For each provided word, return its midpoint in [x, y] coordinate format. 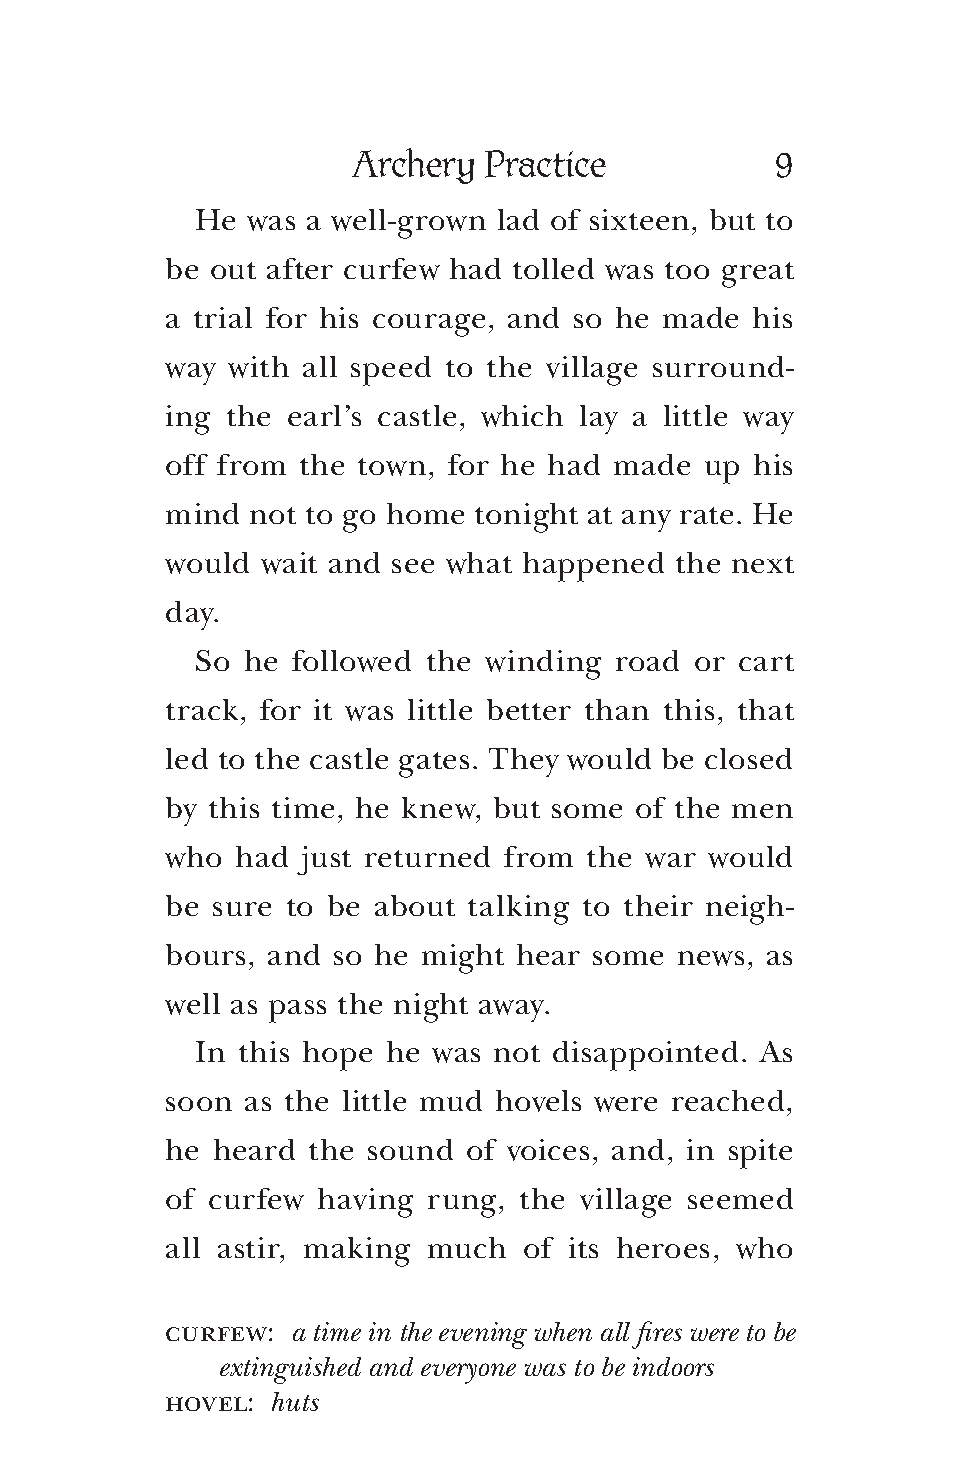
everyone [468, 1373]
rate [706, 515]
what [479, 563]
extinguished [290, 1370]
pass [297, 1011]
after [300, 268]
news [711, 958]
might [463, 959]
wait [289, 563]
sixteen [639, 219]
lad [518, 219]
